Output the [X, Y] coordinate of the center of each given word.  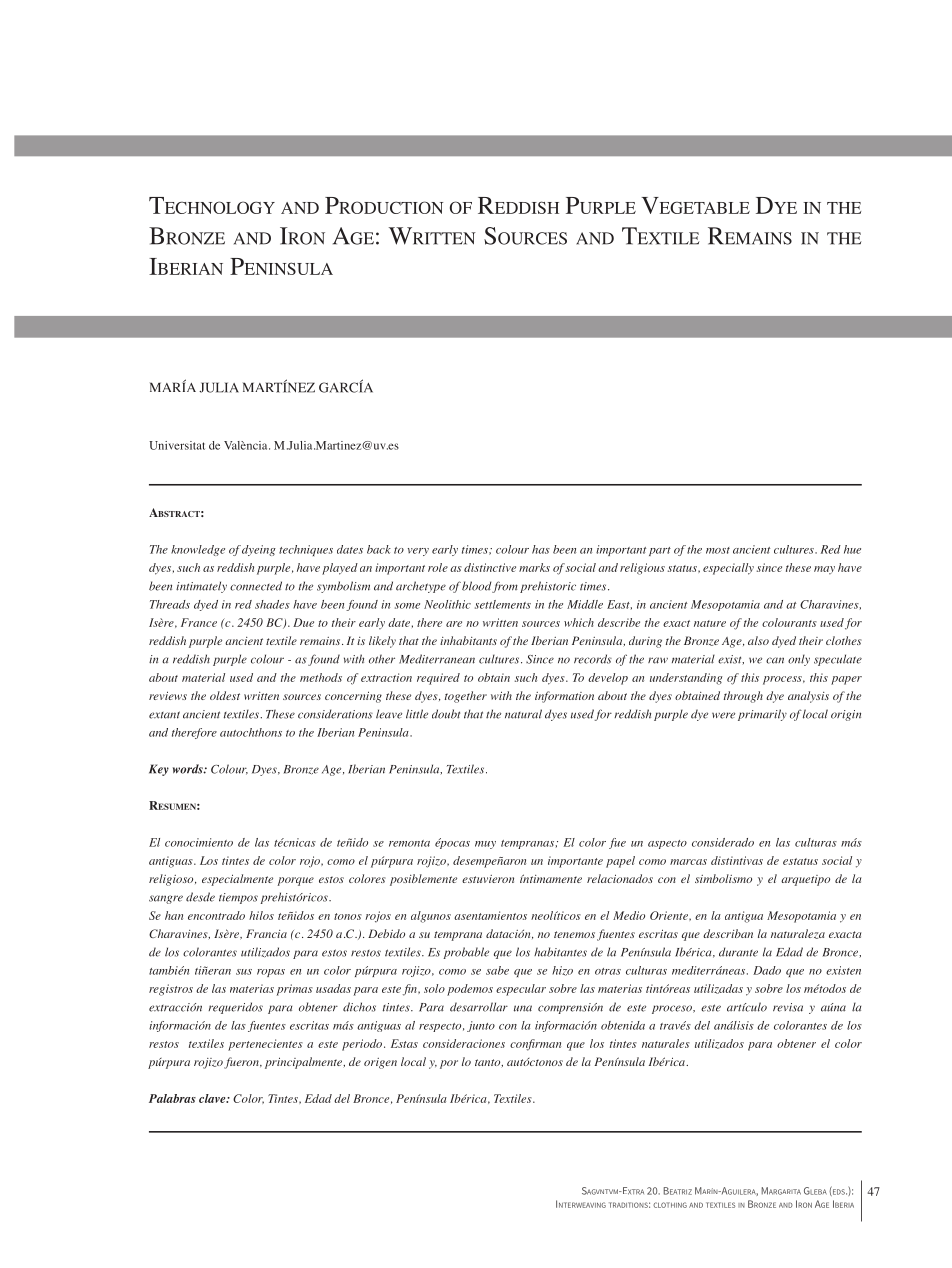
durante [738, 952]
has [541, 549]
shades [272, 604]
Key [159, 770]
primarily [762, 715]
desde [200, 897]
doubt [446, 714]
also [758, 640]
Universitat [177, 445]
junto [481, 1026]
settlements [503, 604]
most [718, 550]
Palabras [172, 1098]
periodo [363, 1045]
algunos [431, 917]
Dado [767, 970]
